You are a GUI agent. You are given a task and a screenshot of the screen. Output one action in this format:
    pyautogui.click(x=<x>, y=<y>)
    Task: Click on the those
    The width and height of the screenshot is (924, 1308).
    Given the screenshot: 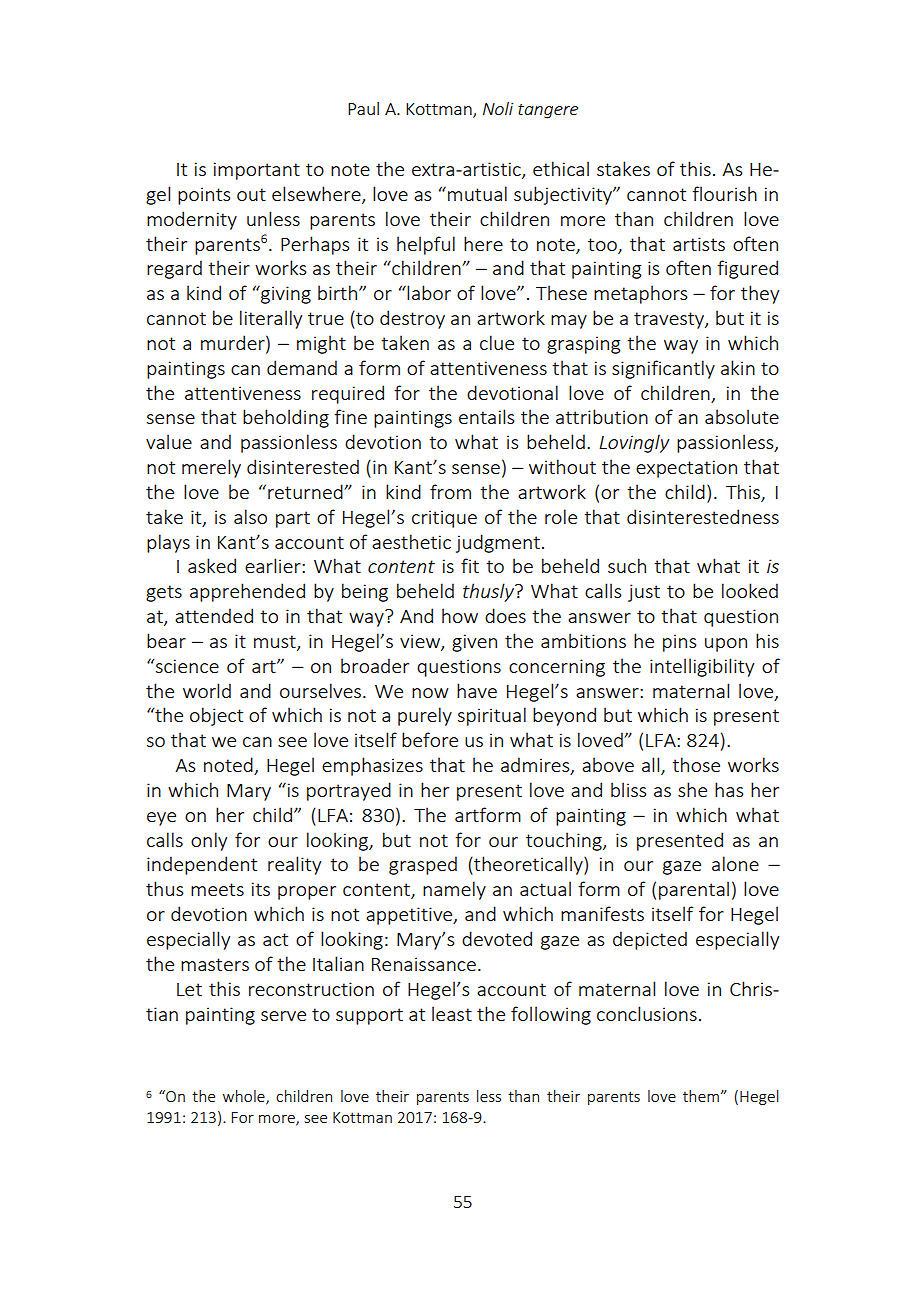 What is the action you would take?
    pyautogui.click(x=696, y=764)
